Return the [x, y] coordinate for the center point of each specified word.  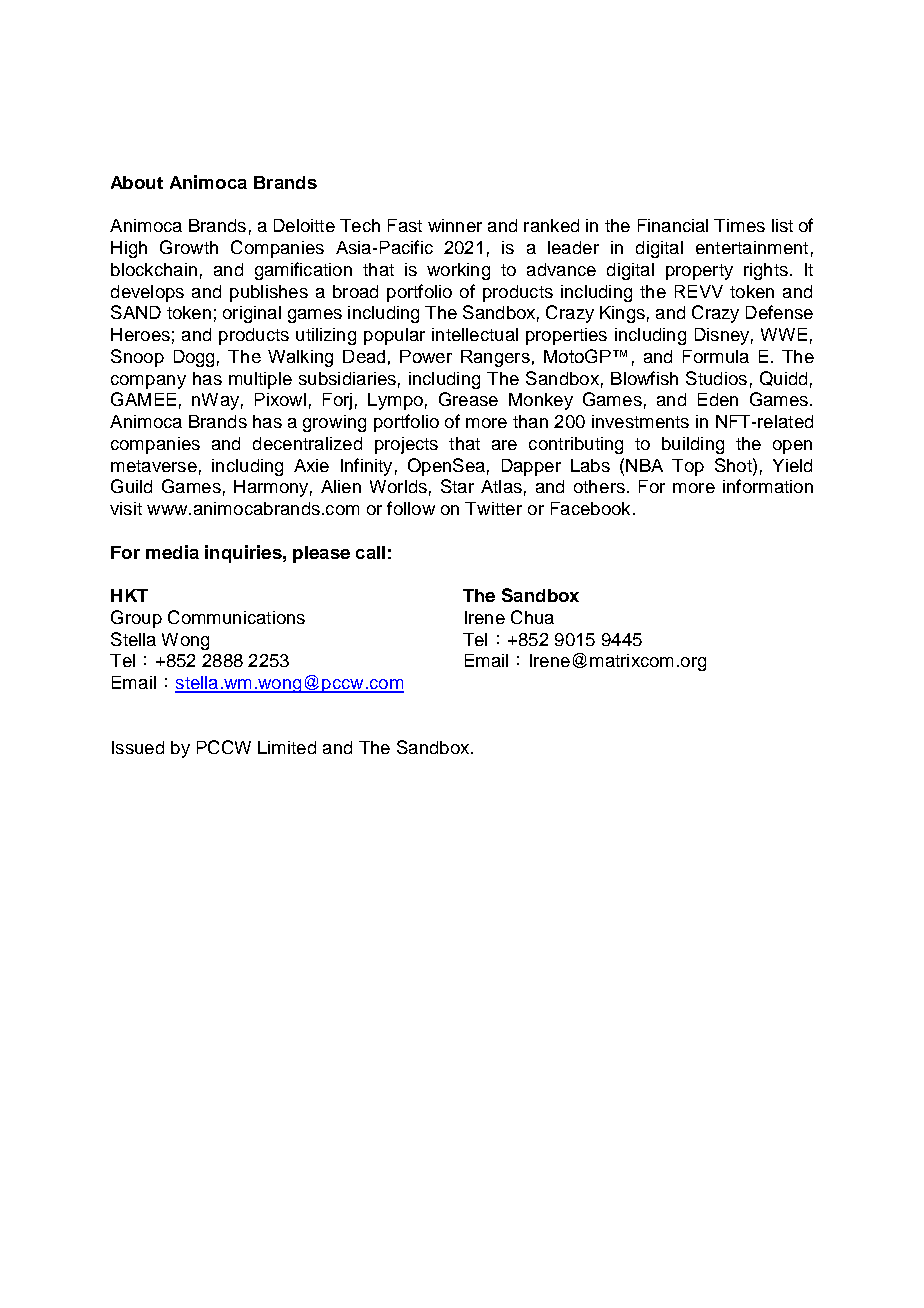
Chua [532, 617]
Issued [138, 747]
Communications [236, 617]
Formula [716, 356]
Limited [287, 747]
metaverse [154, 466]
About [137, 182]
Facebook [590, 508]
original [252, 314]
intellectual [475, 334]
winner [455, 225]
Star [457, 486]
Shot [734, 465]
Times [739, 225]
